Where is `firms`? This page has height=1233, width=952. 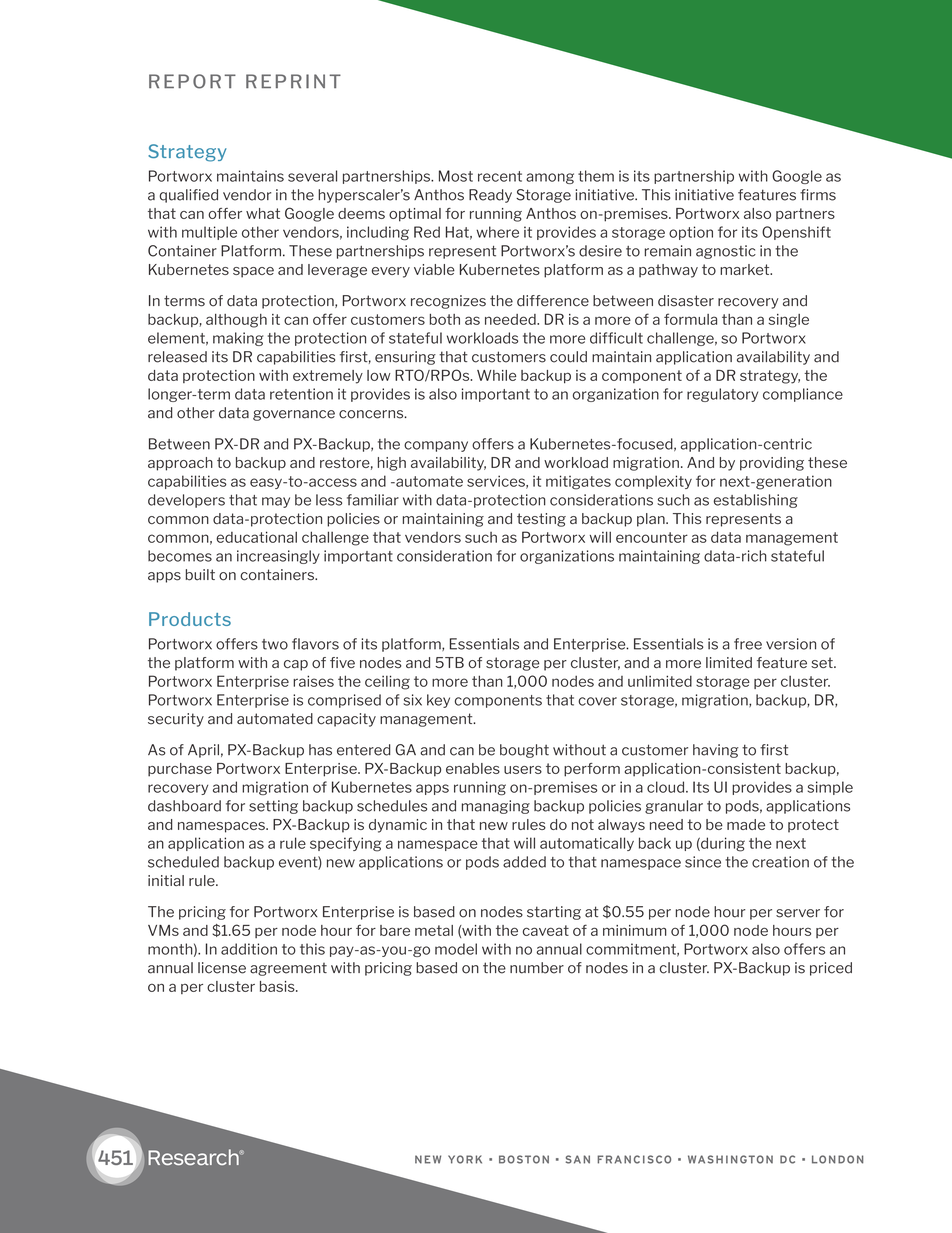 firms is located at coordinates (818, 195).
